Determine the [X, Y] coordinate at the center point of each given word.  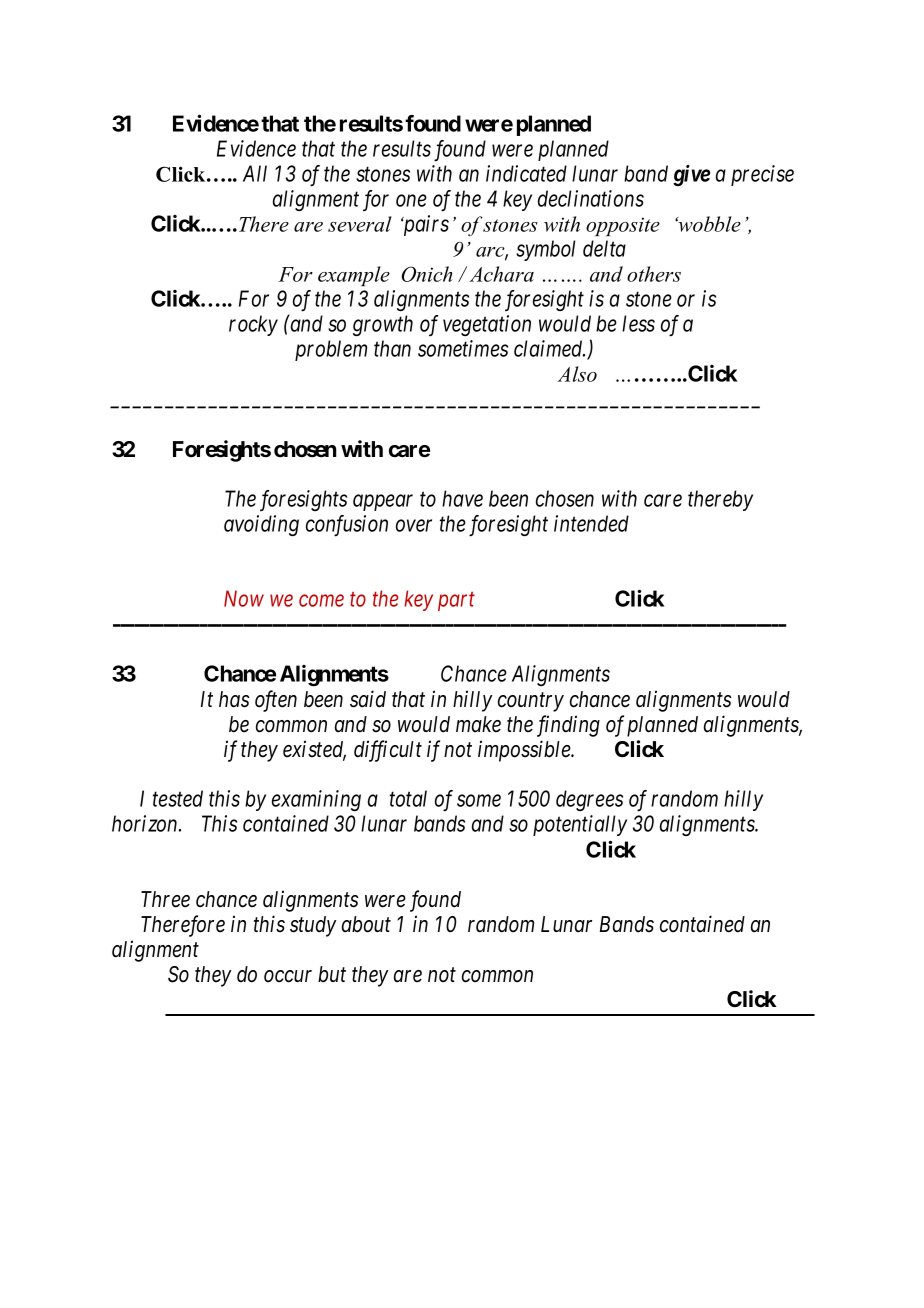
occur [288, 976]
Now [244, 598]
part [456, 602]
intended [591, 523]
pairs [425, 225]
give [691, 175]
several [360, 224]
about [366, 924]
